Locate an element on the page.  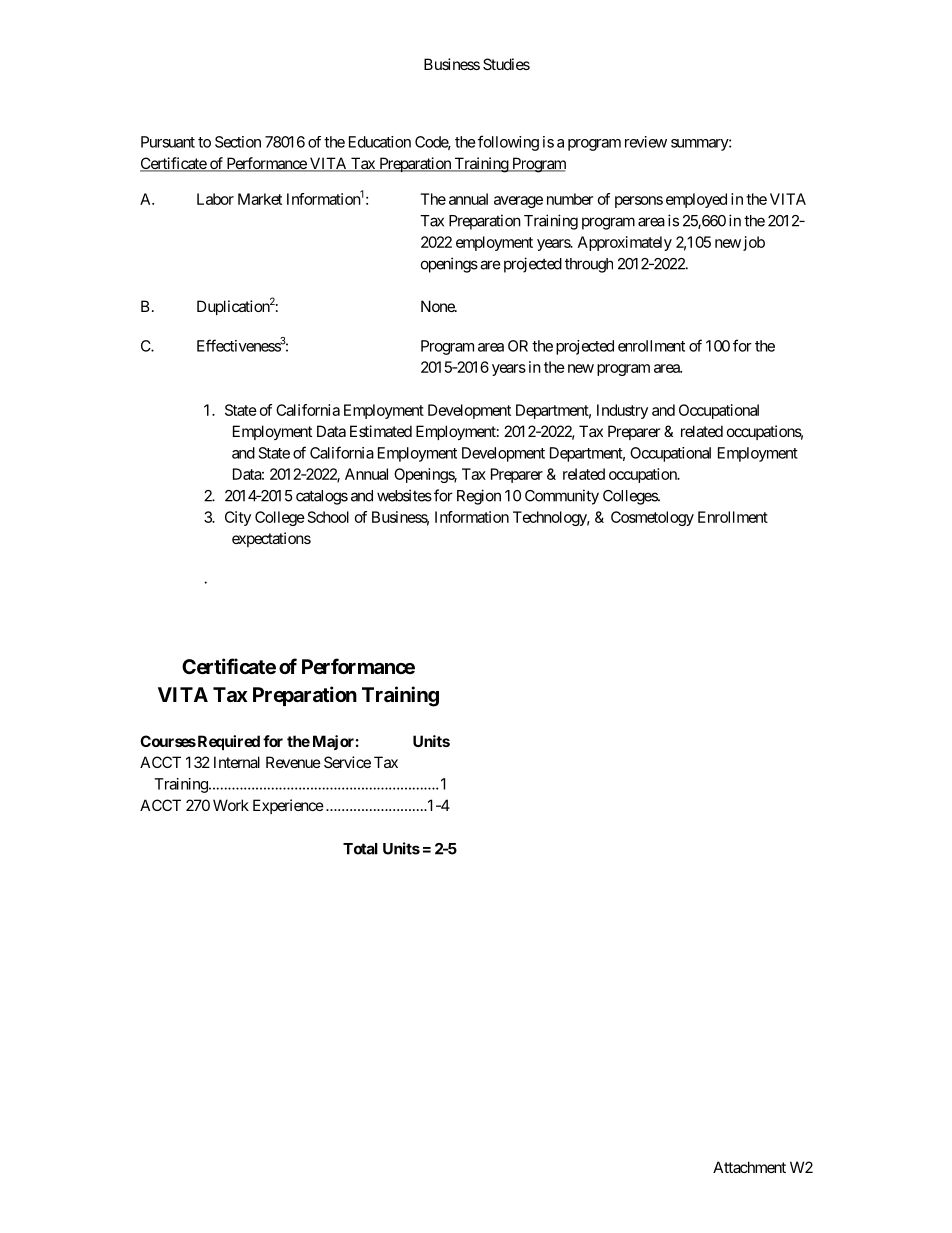
Experience is located at coordinates (288, 806).
